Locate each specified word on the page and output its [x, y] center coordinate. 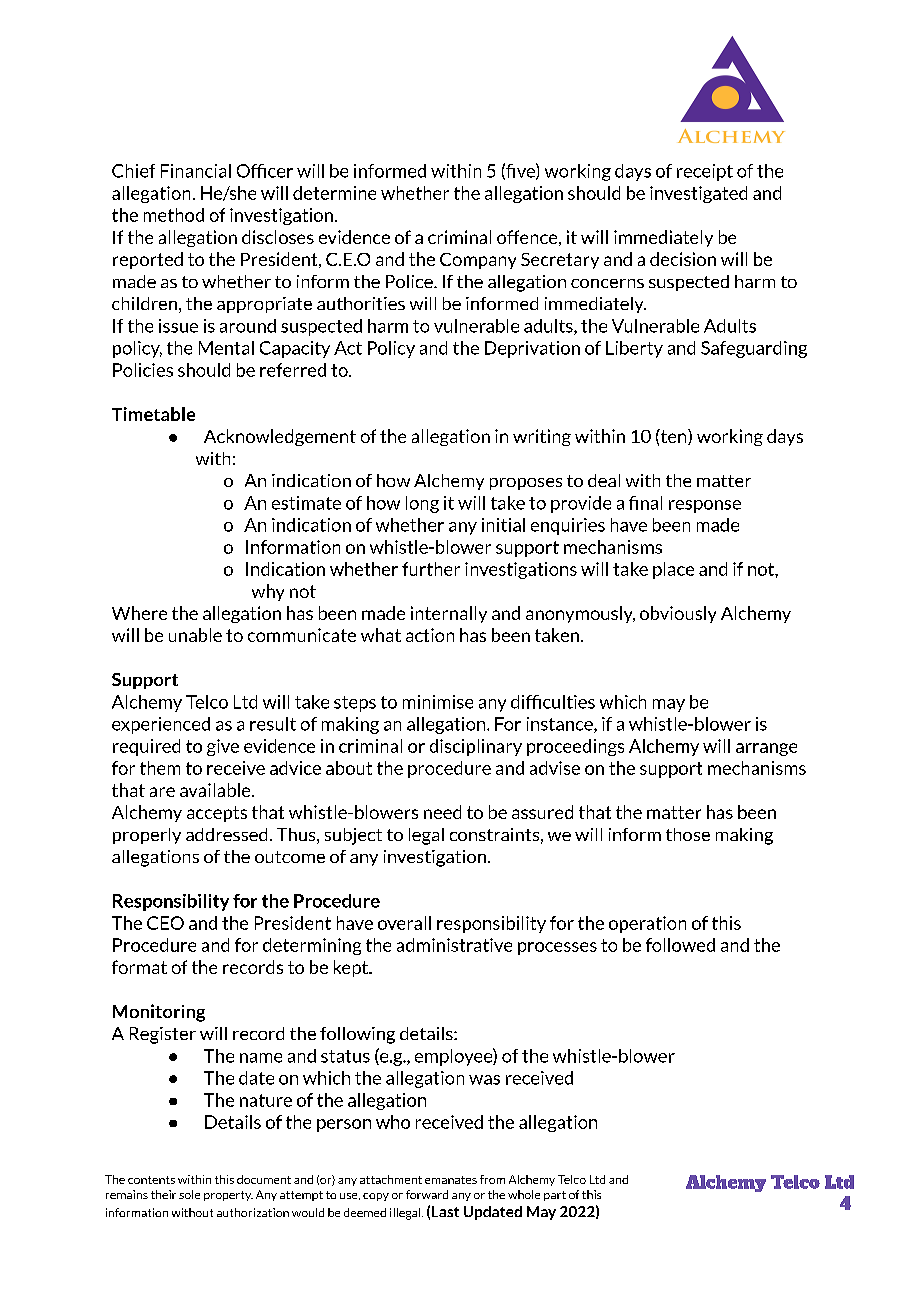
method [174, 215]
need [442, 812]
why [268, 592]
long [422, 504]
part [555, 1196]
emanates [451, 1180]
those [688, 834]
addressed [226, 834]
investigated [698, 194]
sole [189, 1194]
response [705, 506]
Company [478, 261]
